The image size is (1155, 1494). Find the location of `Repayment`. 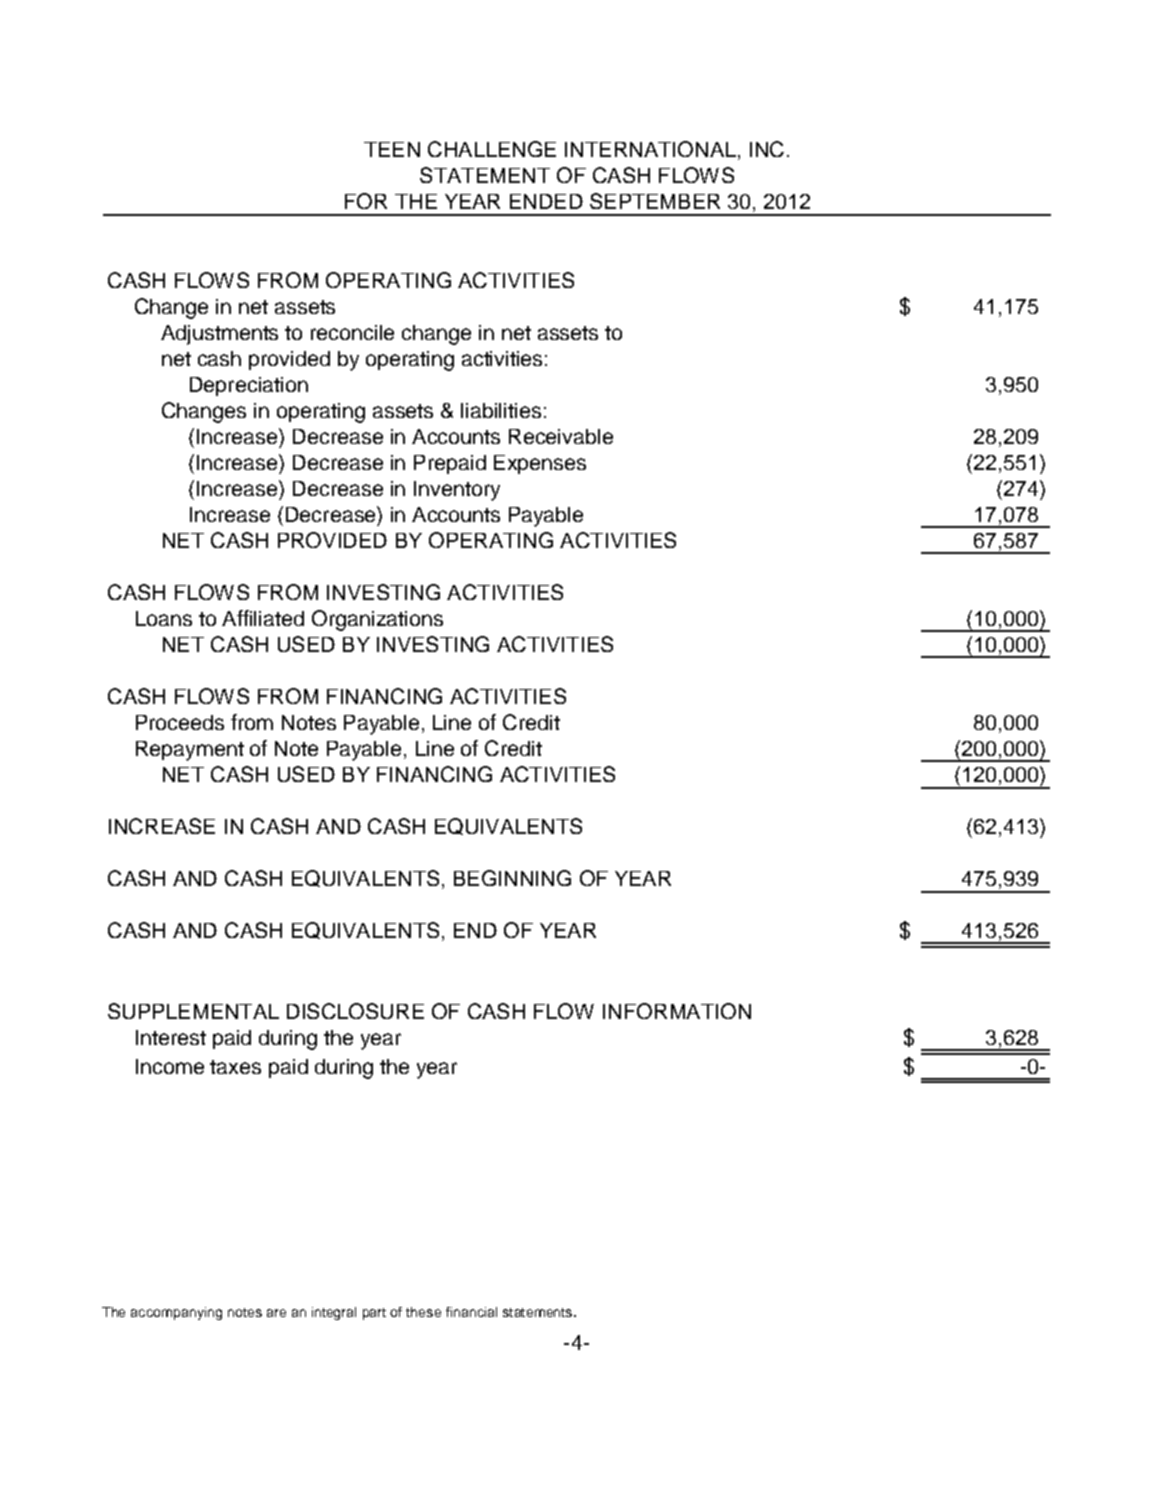

Repayment is located at coordinates (190, 751).
